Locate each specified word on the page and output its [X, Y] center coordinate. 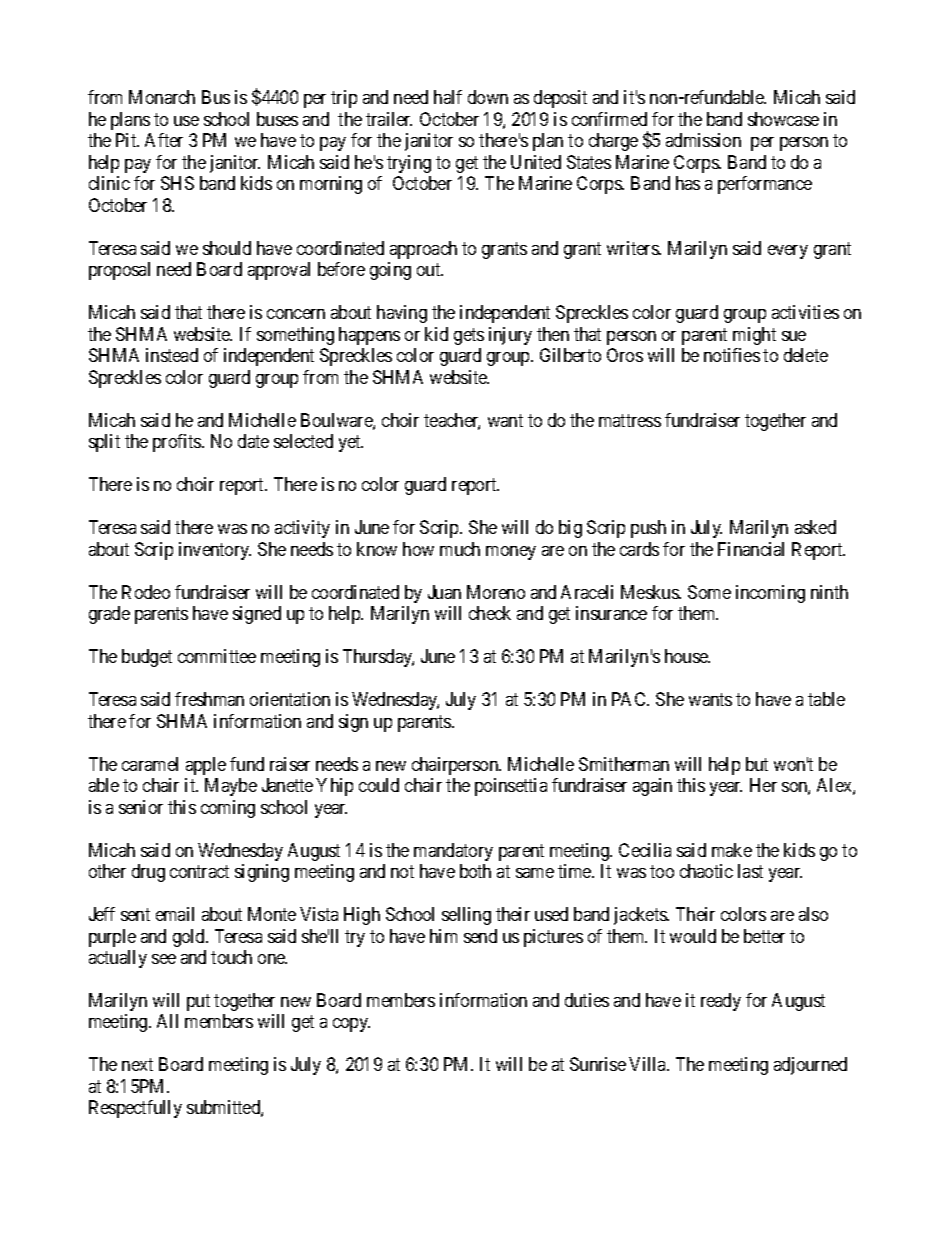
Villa [649, 1064]
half [448, 97]
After [164, 140]
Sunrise [598, 1064]
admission [703, 140]
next [137, 1065]
